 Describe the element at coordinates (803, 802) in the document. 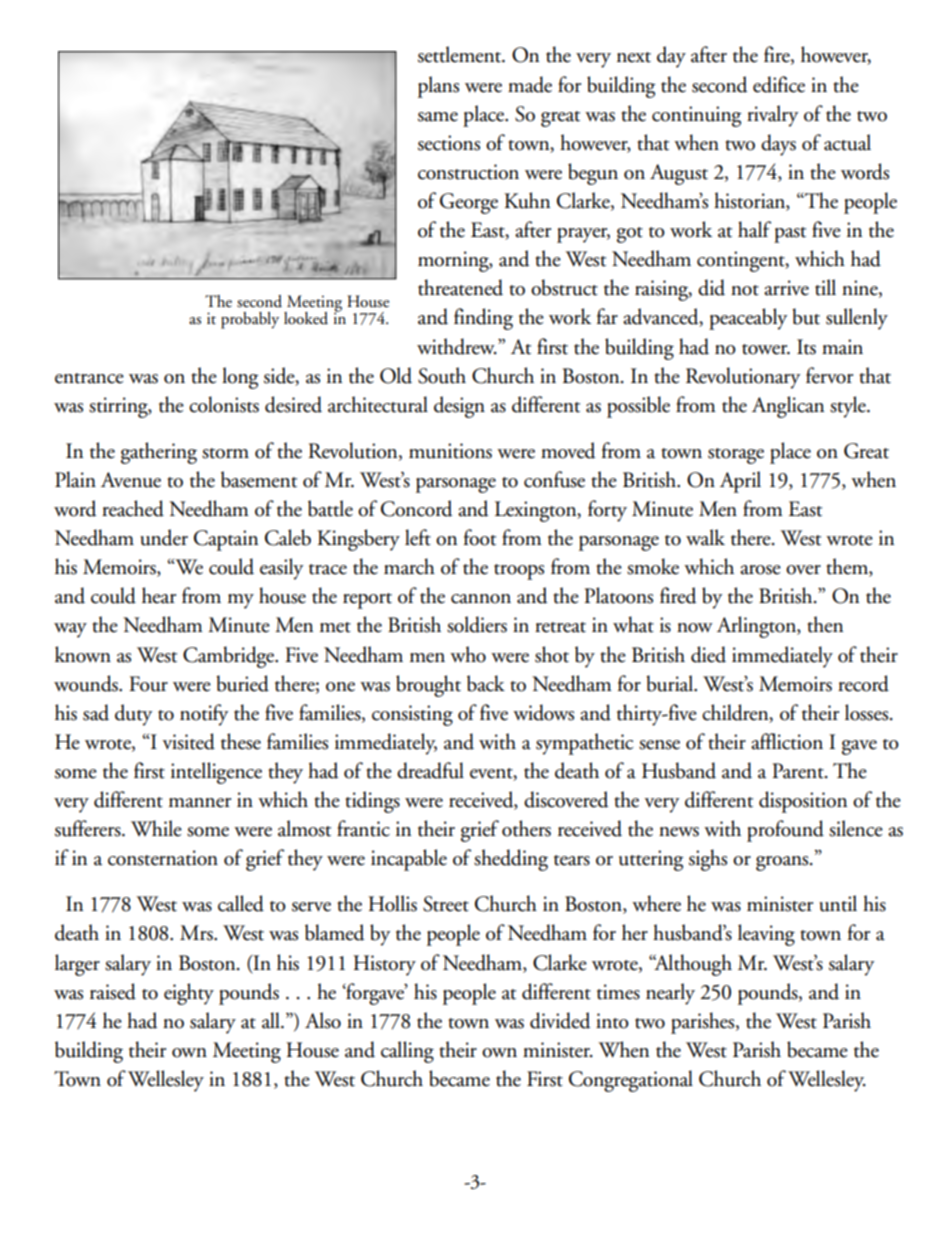

I see `disposition` at that location.
